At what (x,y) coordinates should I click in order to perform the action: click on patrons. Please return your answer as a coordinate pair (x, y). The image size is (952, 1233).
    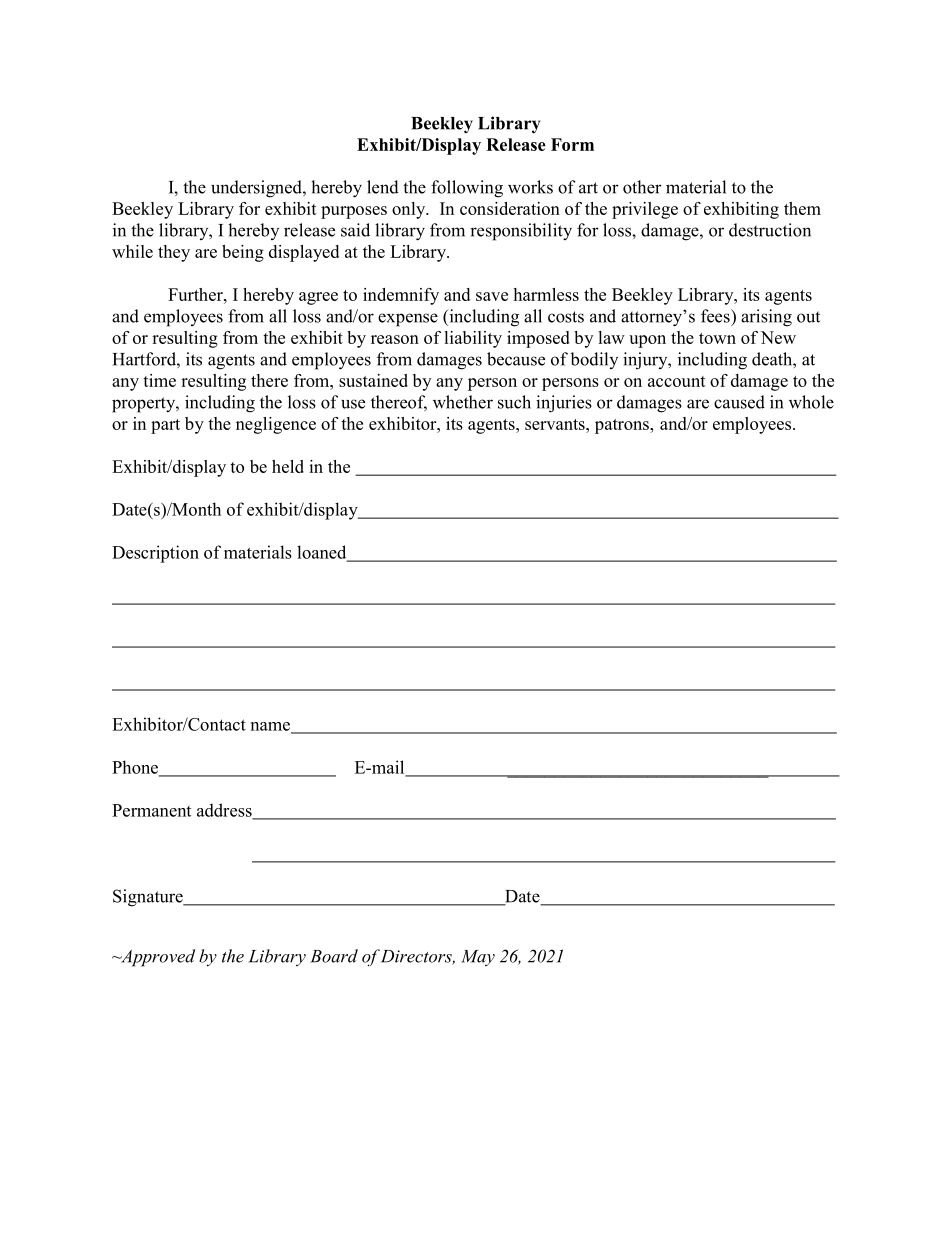
    Looking at the image, I should click on (623, 426).
